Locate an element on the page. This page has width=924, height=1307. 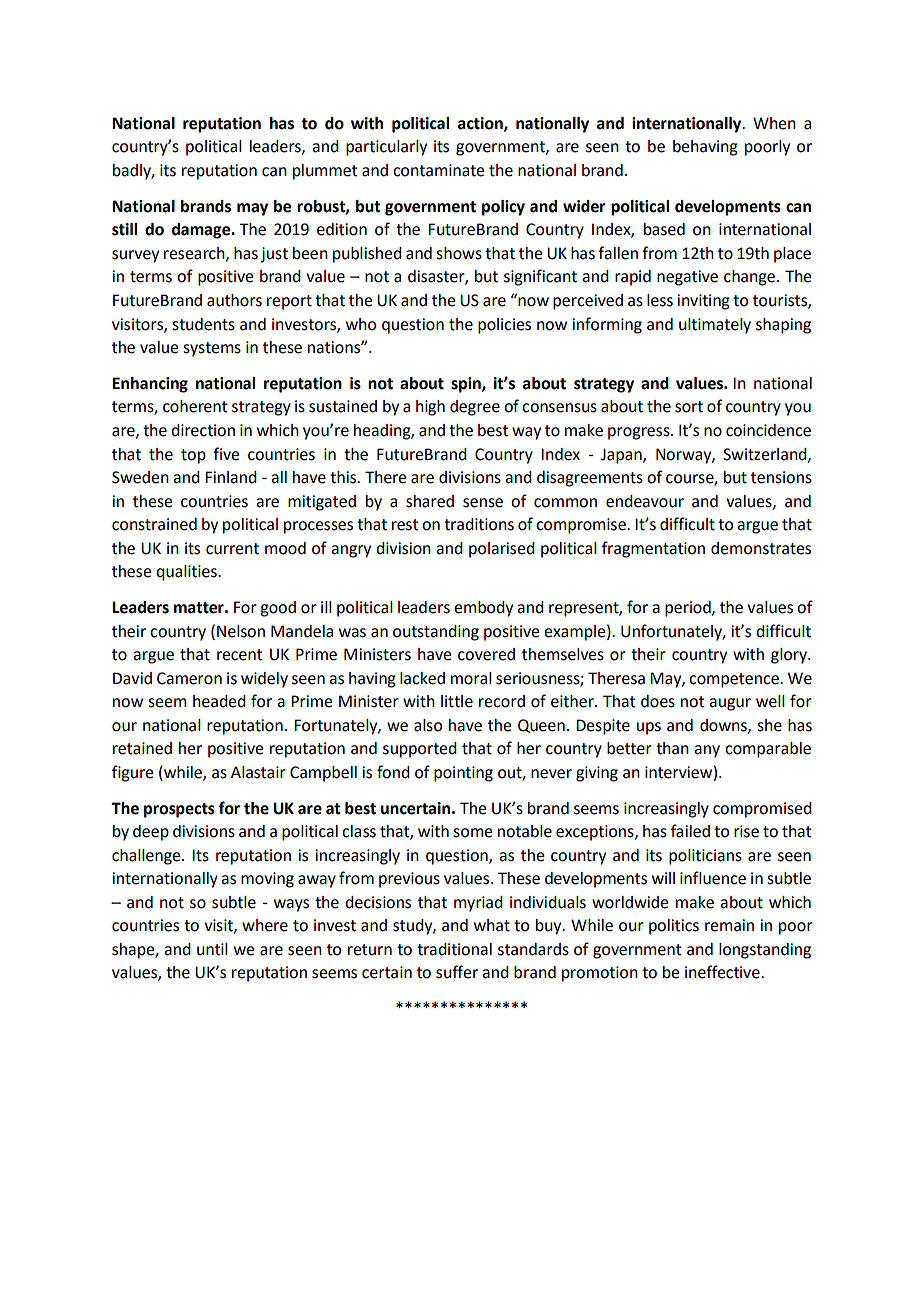
until is located at coordinates (212, 949).
